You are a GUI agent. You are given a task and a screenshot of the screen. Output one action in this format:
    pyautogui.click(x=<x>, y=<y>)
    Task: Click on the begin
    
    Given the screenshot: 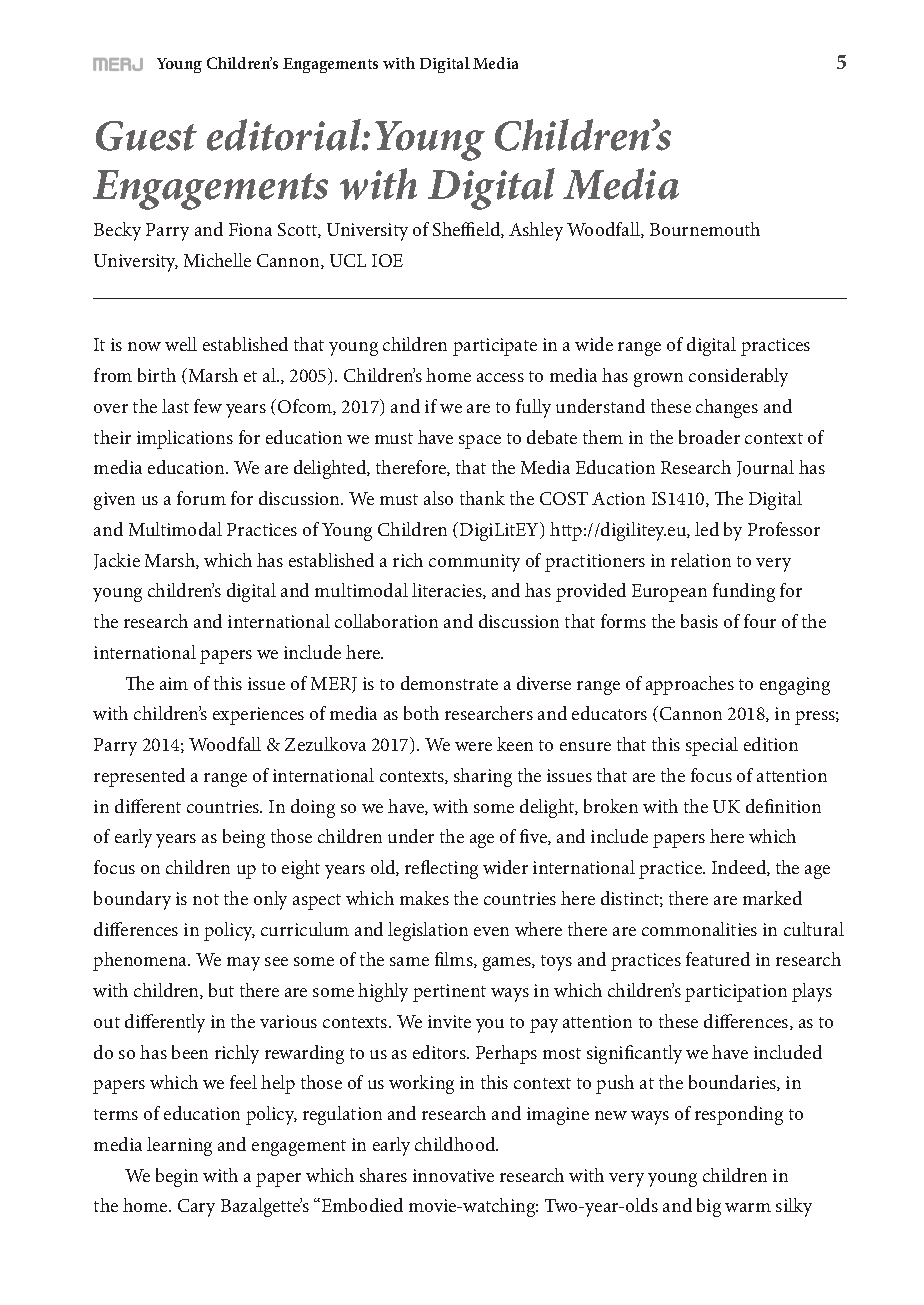 What is the action you would take?
    pyautogui.click(x=177, y=1177)
